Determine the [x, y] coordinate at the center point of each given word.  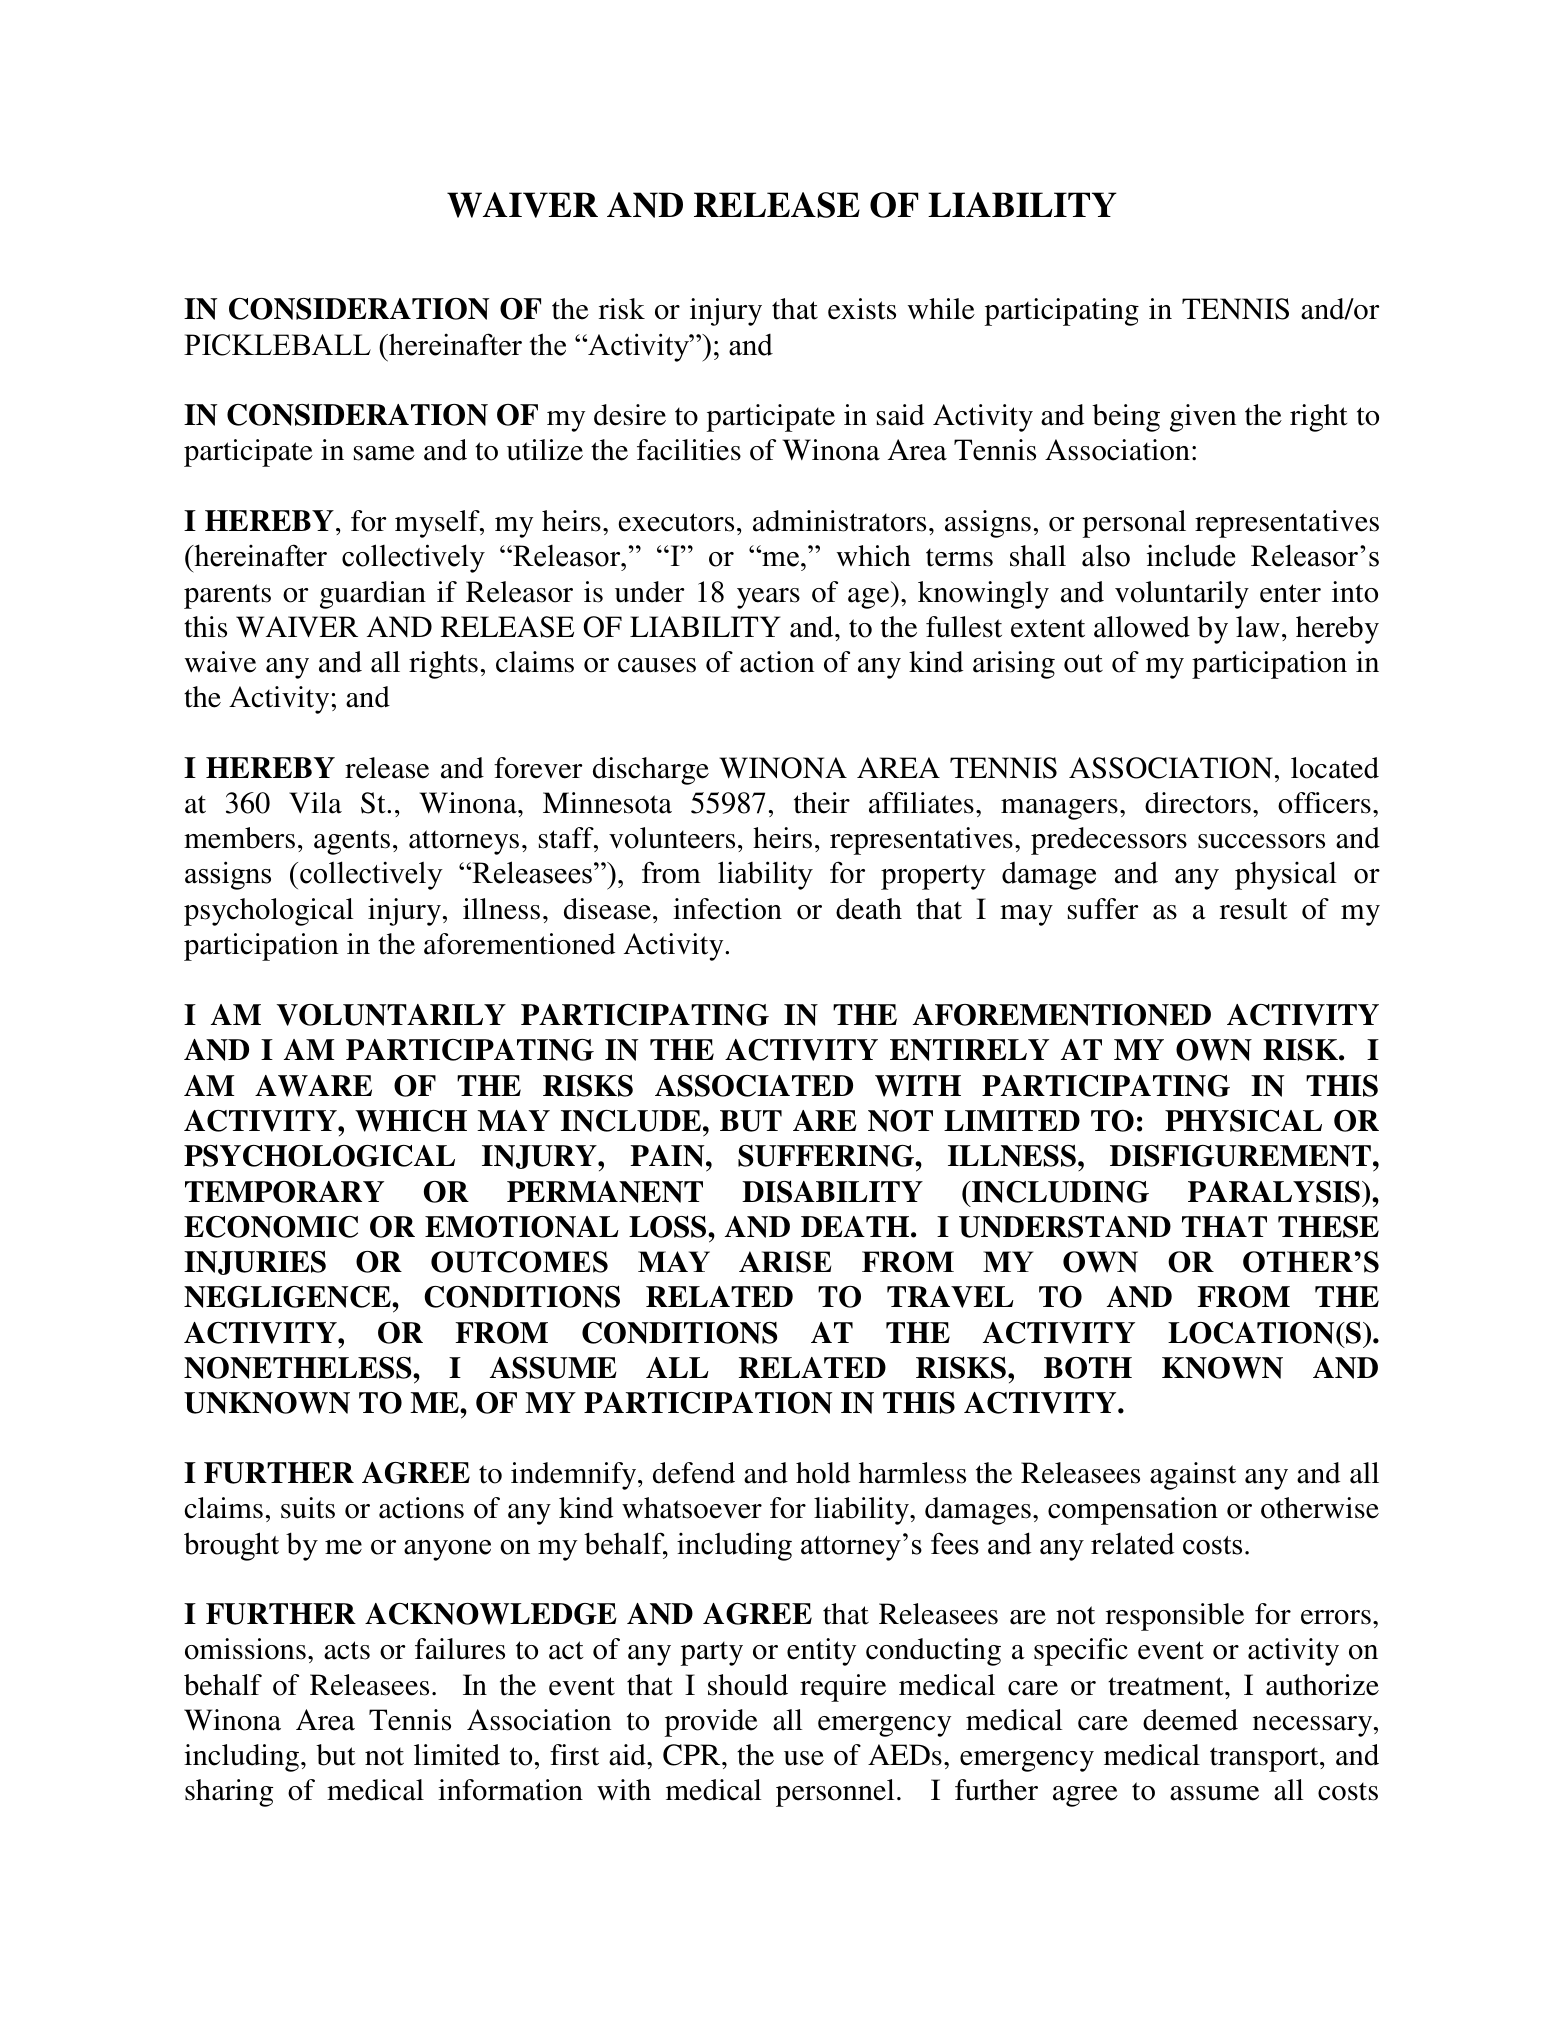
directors [1198, 803]
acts [347, 1650]
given [1203, 418]
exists [862, 309]
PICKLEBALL [277, 345]
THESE [1328, 1226]
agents [352, 842]
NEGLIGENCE [288, 1297]
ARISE [785, 1262]
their [822, 803]
